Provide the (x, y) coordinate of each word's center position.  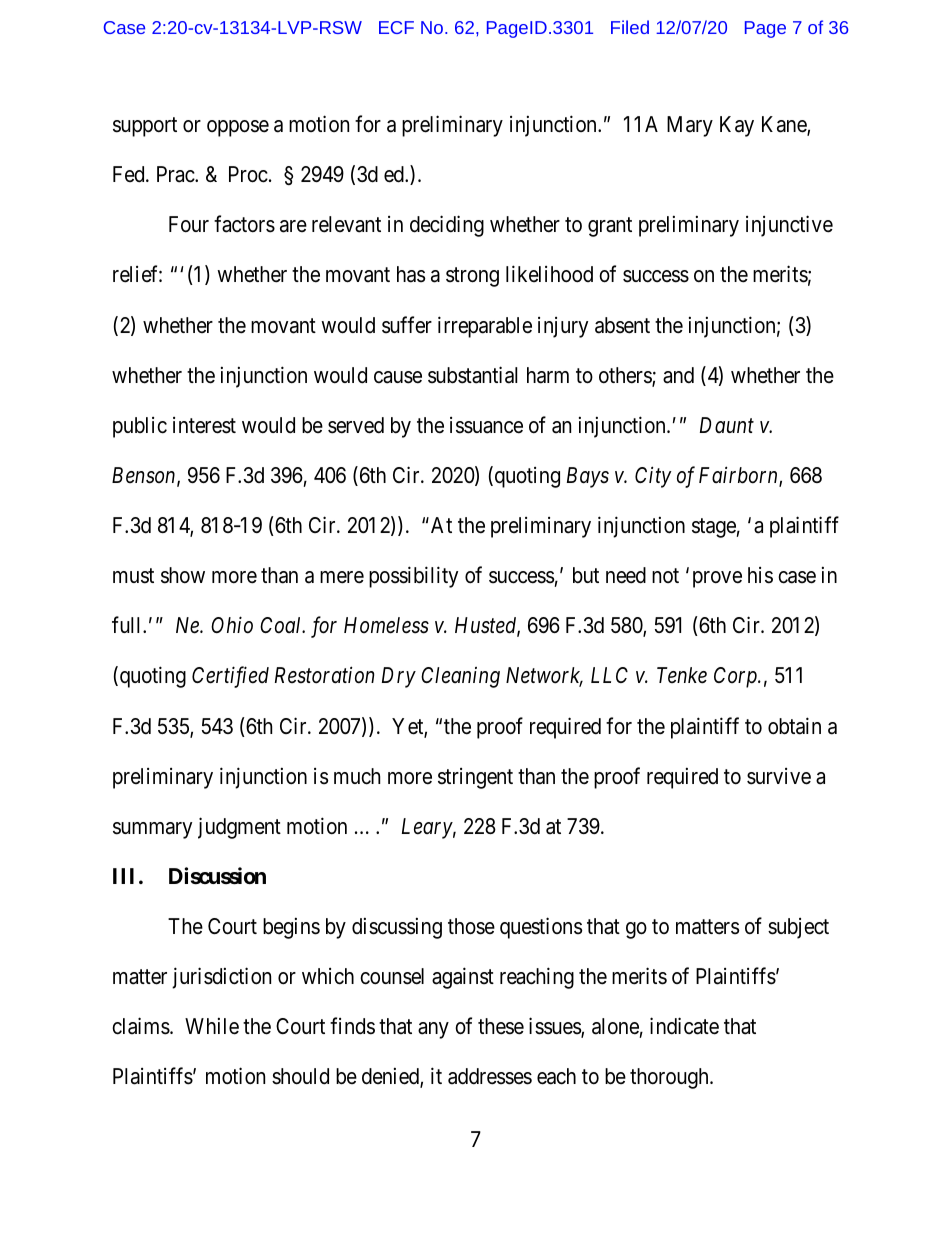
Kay (737, 126)
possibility (413, 577)
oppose (238, 128)
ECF (396, 27)
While (212, 1026)
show (183, 575)
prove (717, 579)
